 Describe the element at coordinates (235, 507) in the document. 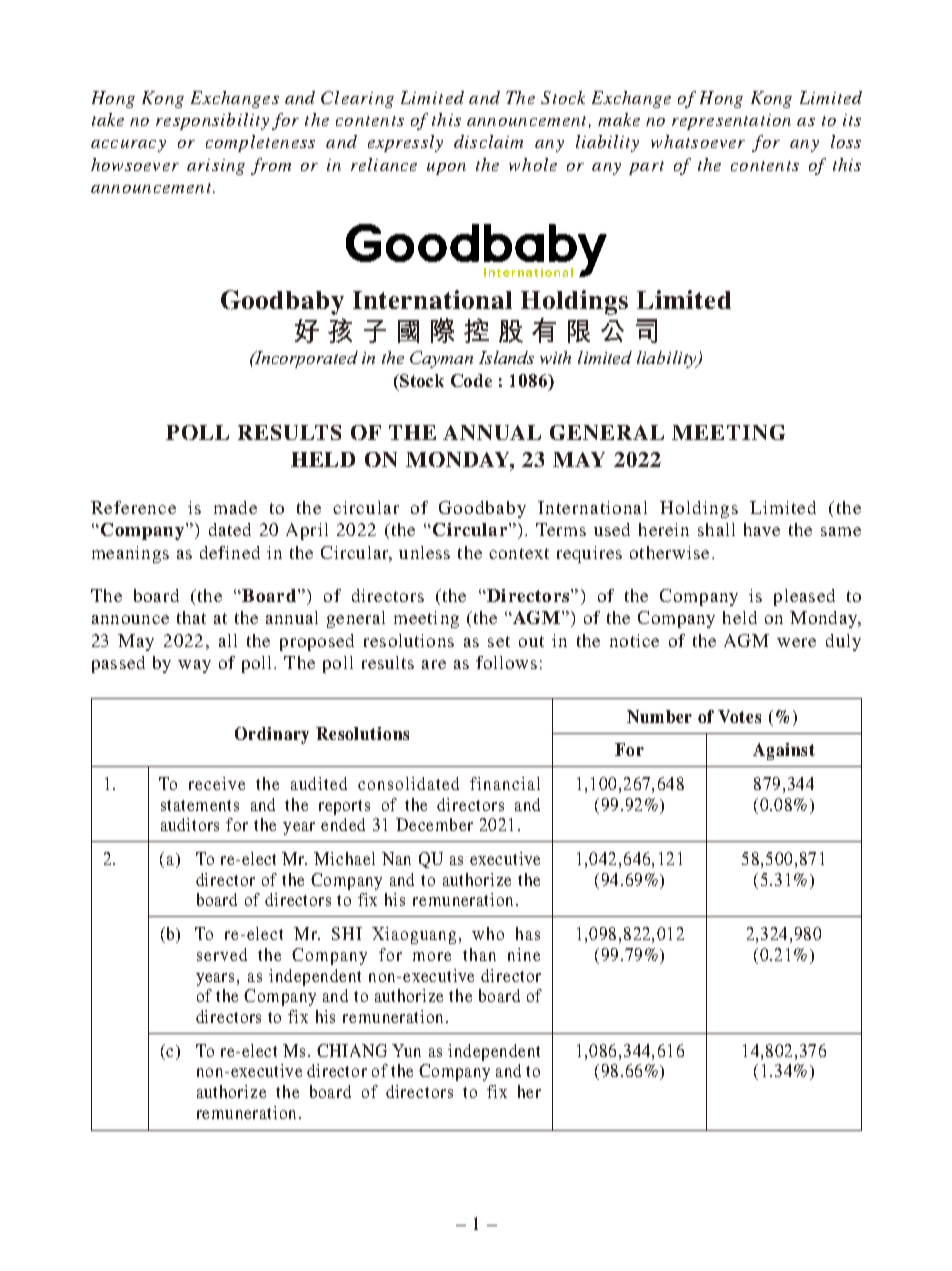

I see `made` at that location.
